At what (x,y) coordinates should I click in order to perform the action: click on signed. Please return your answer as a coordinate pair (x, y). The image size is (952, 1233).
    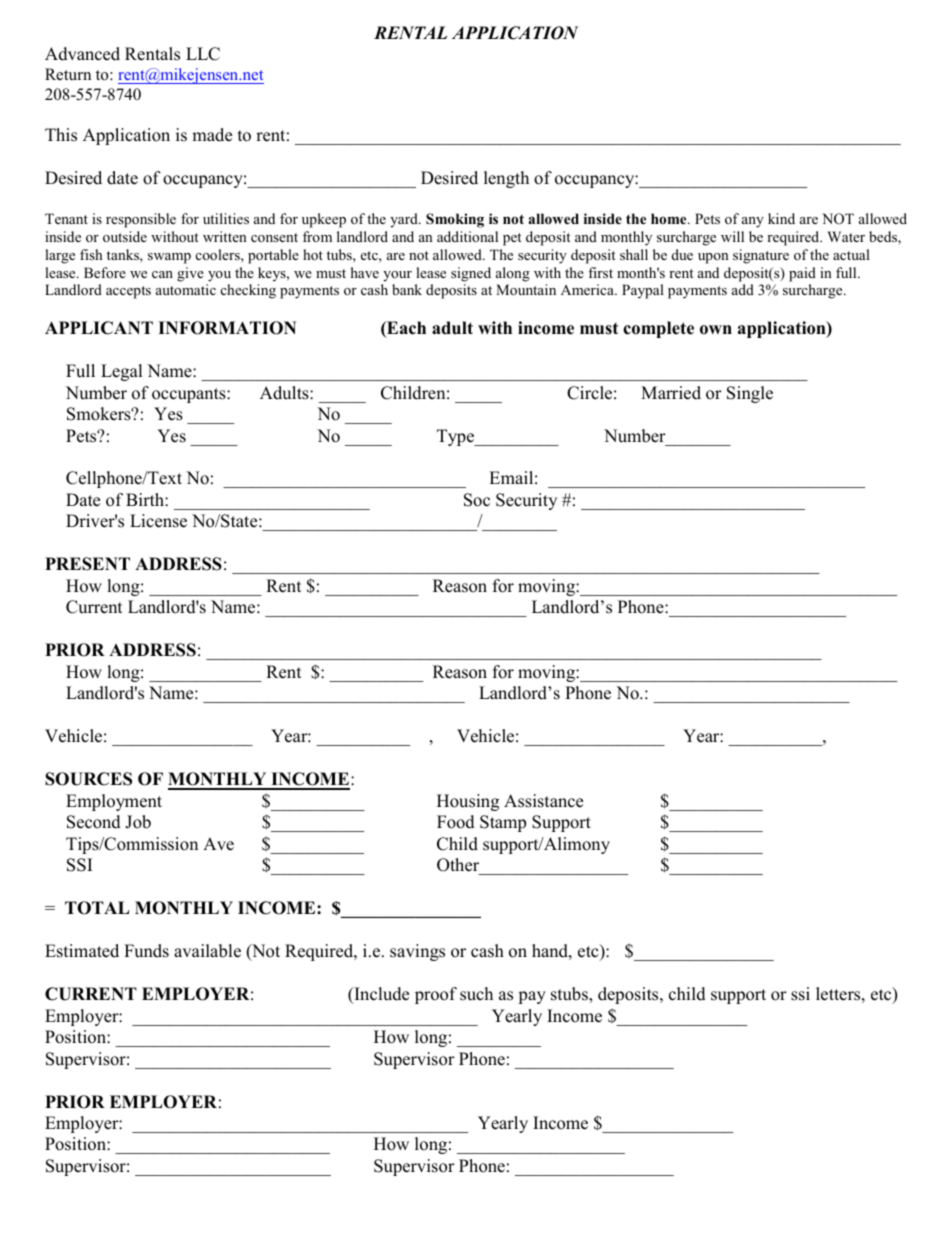
    Looking at the image, I should click on (471, 274).
